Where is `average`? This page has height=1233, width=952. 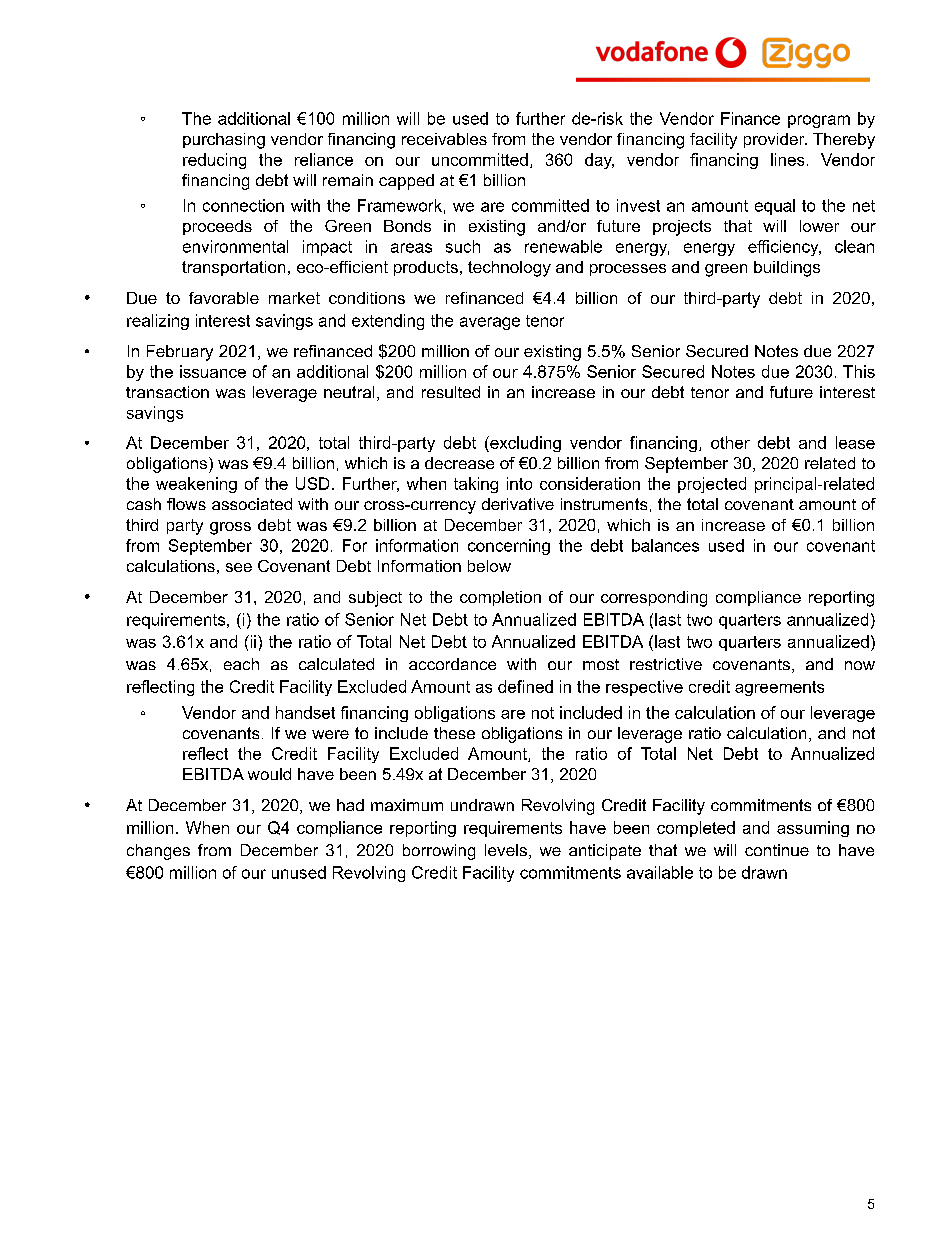 average is located at coordinates (490, 323).
